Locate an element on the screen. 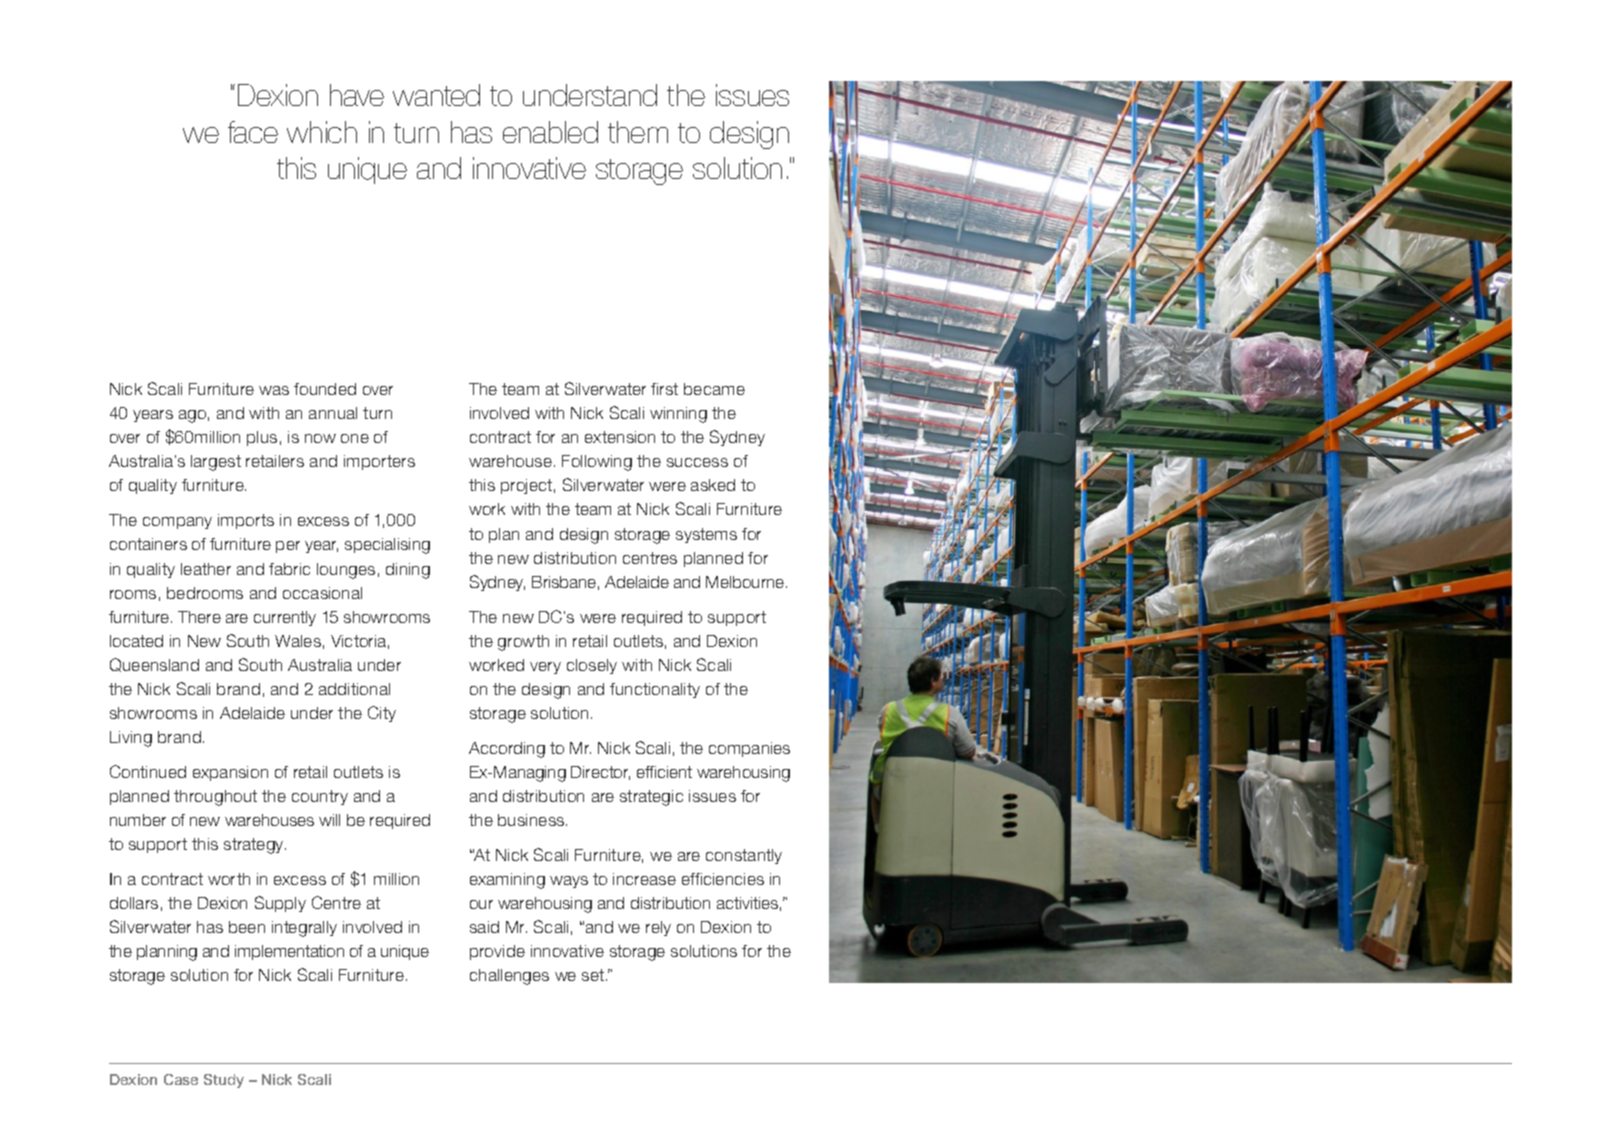 The width and height of the screenshot is (1621, 1146). wanted is located at coordinates (436, 95).
